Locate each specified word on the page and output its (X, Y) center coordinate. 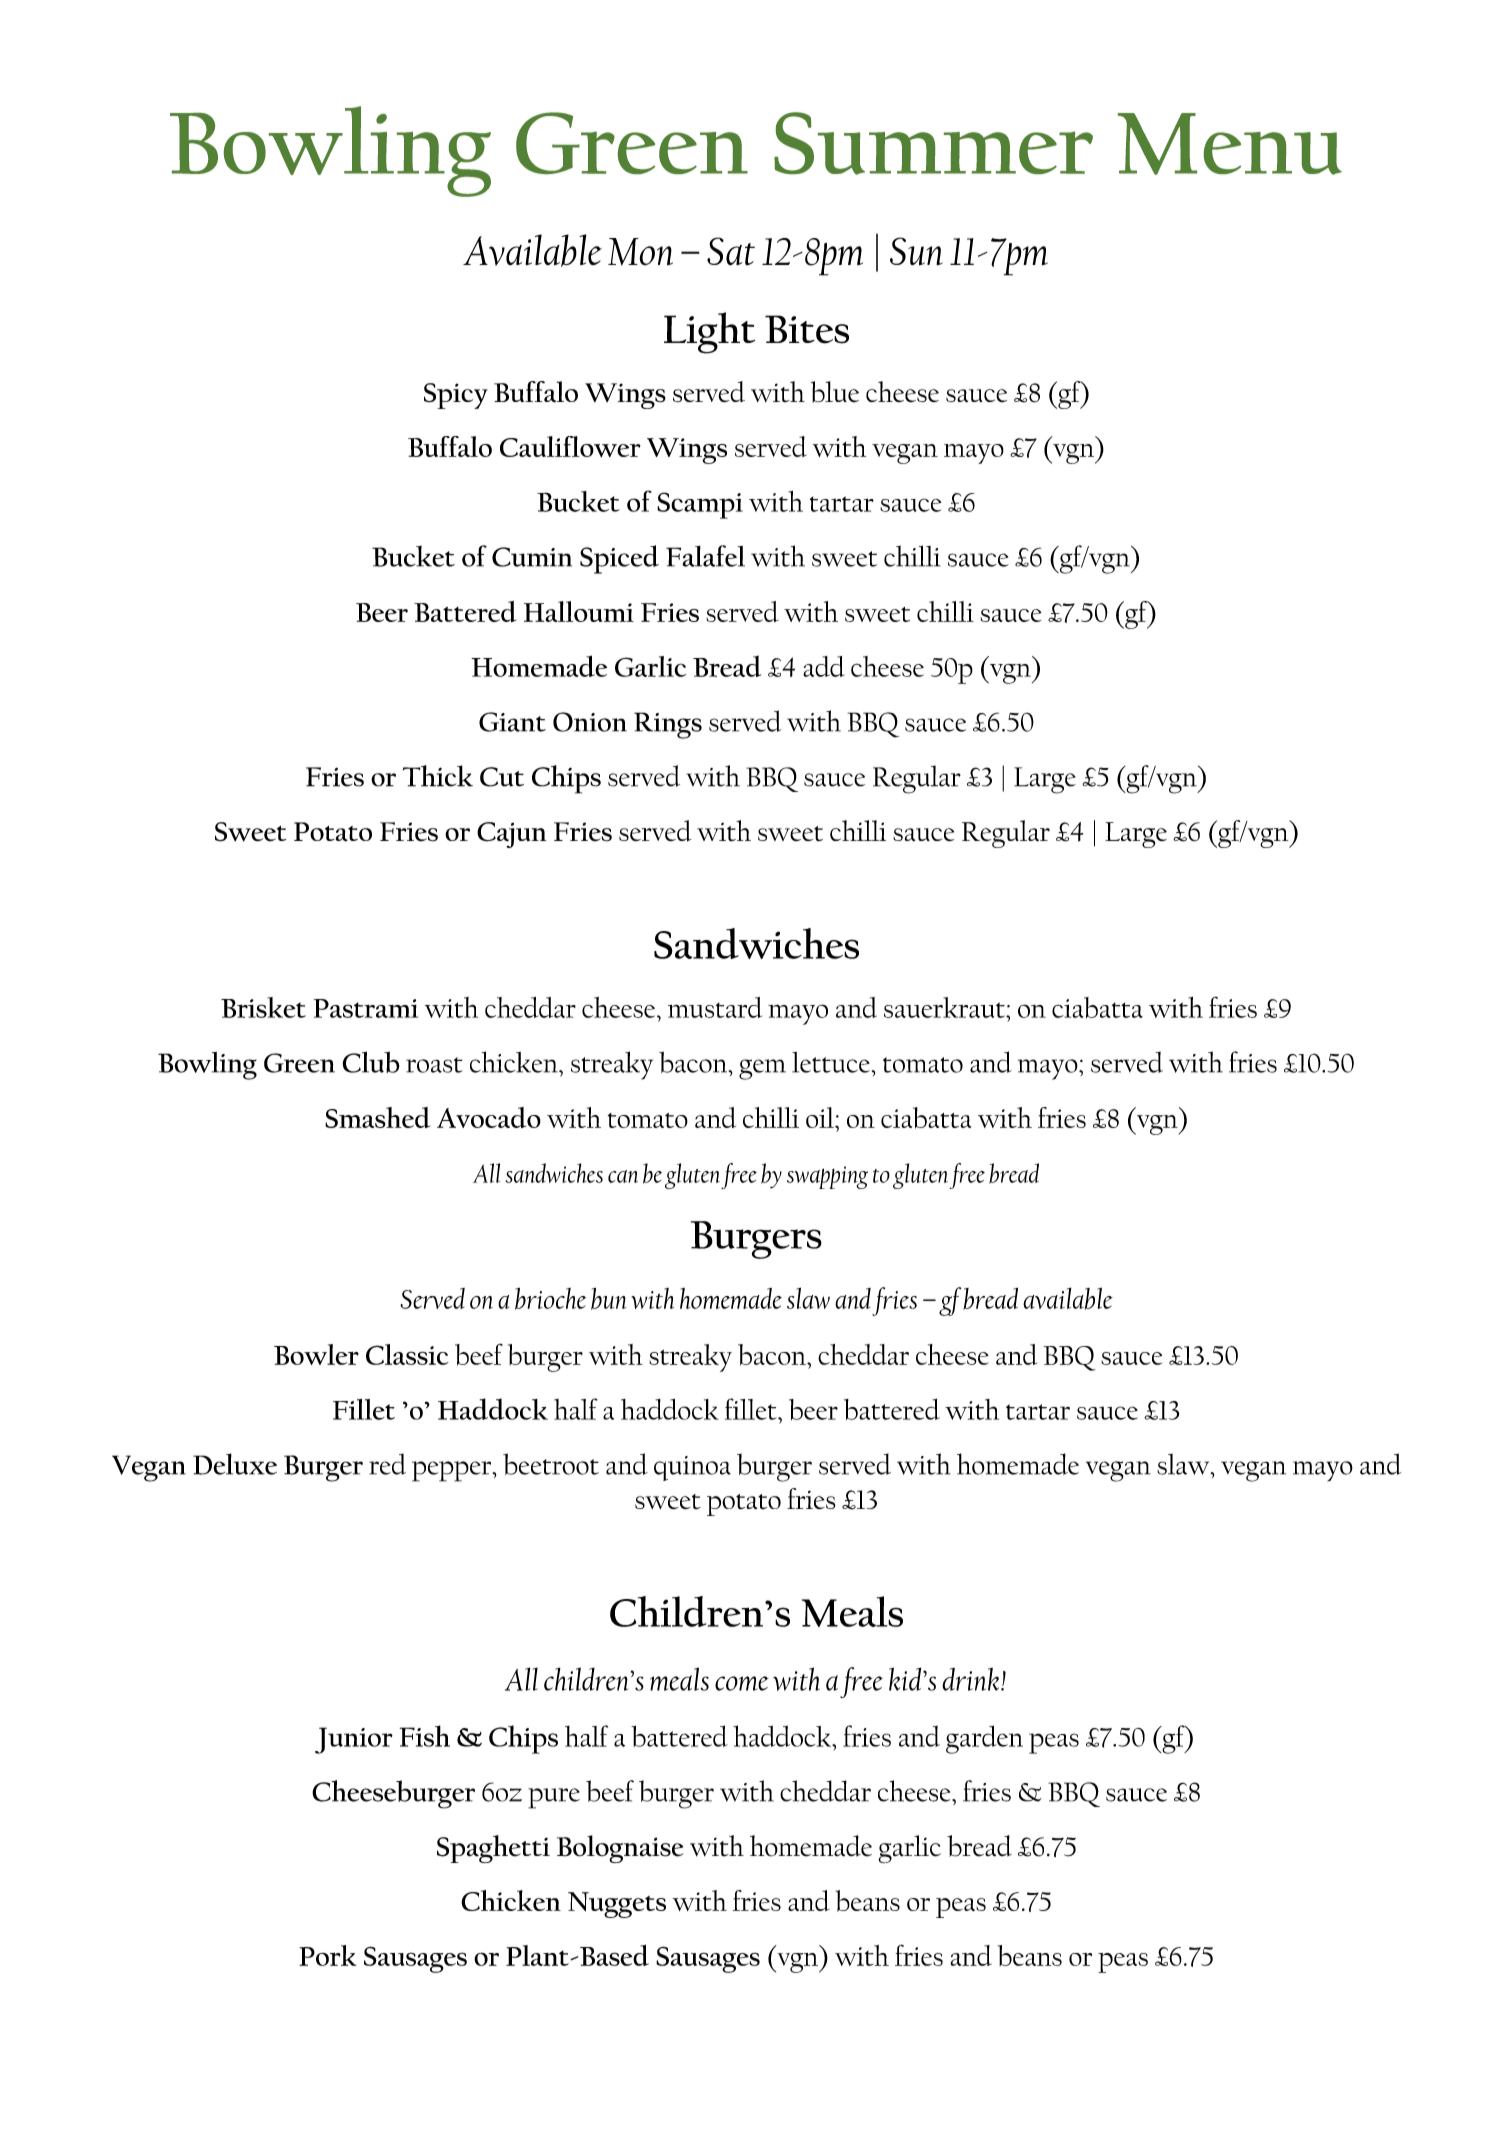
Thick (438, 776)
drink (972, 1679)
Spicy (456, 396)
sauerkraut (945, 1007)
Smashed (377, 1117)
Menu (1230, 144)
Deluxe (235, 1464)
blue (835, 392)
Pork (327, 1955)
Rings (668, 725)
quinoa (692, 1468)
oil (821, 1117)
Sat (731, 251)
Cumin (532, 557)
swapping (827, 1177)
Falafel (705, 556)
